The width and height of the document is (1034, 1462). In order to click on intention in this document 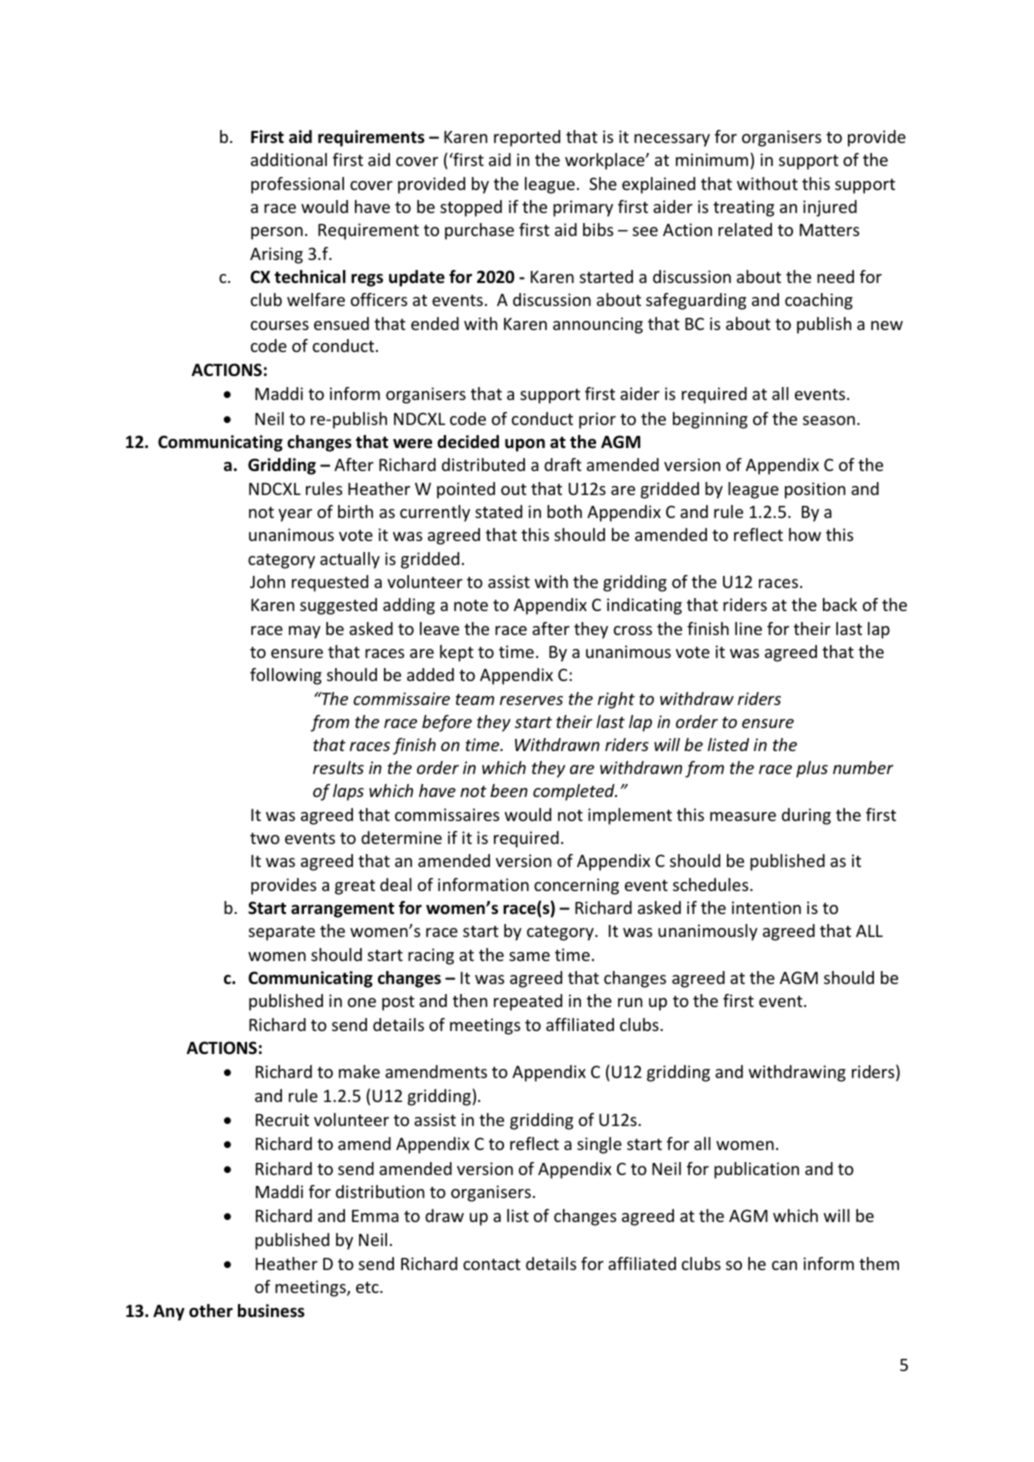, I will do `click(766, 907)`.
